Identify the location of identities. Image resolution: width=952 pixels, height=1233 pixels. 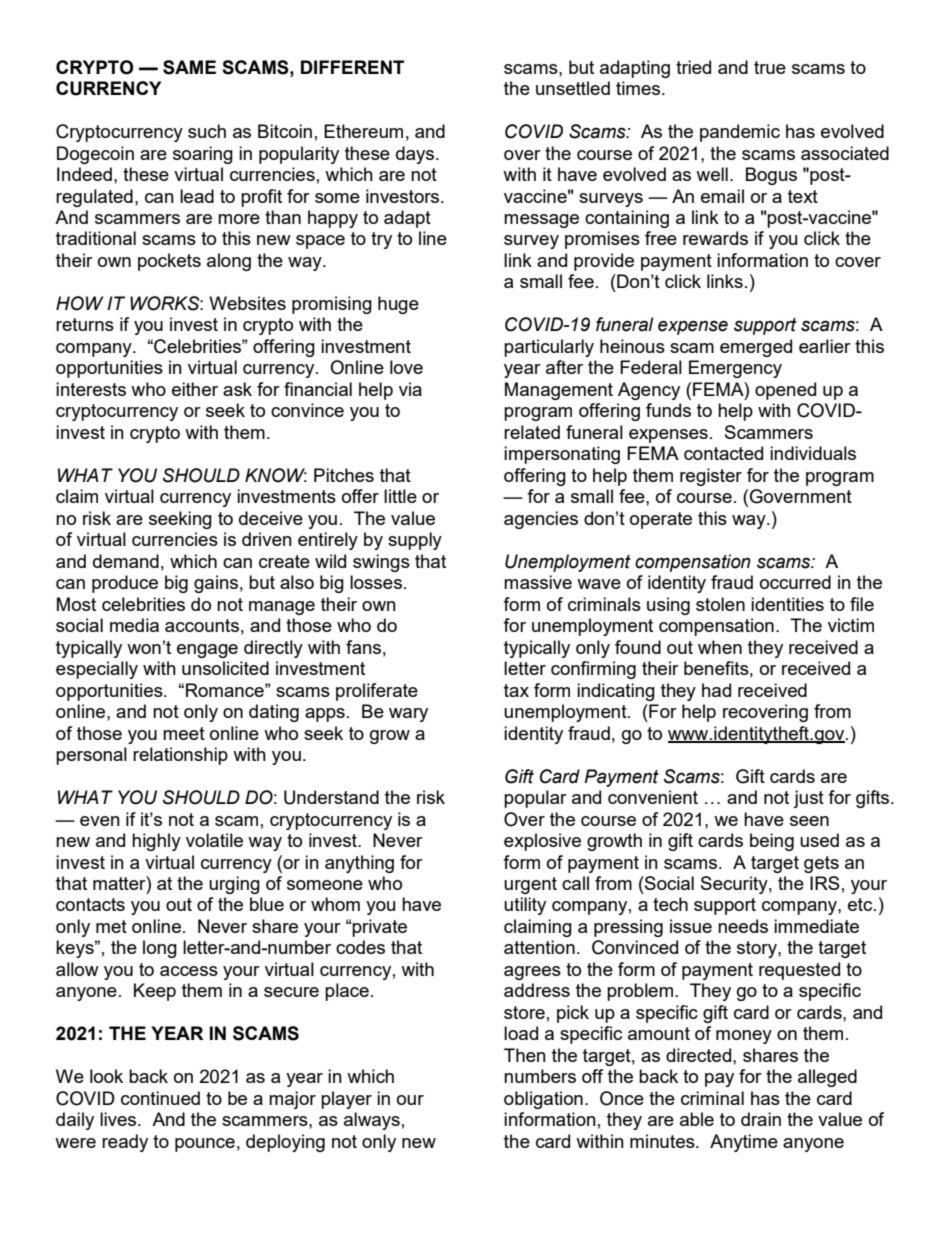
(787, 604).
